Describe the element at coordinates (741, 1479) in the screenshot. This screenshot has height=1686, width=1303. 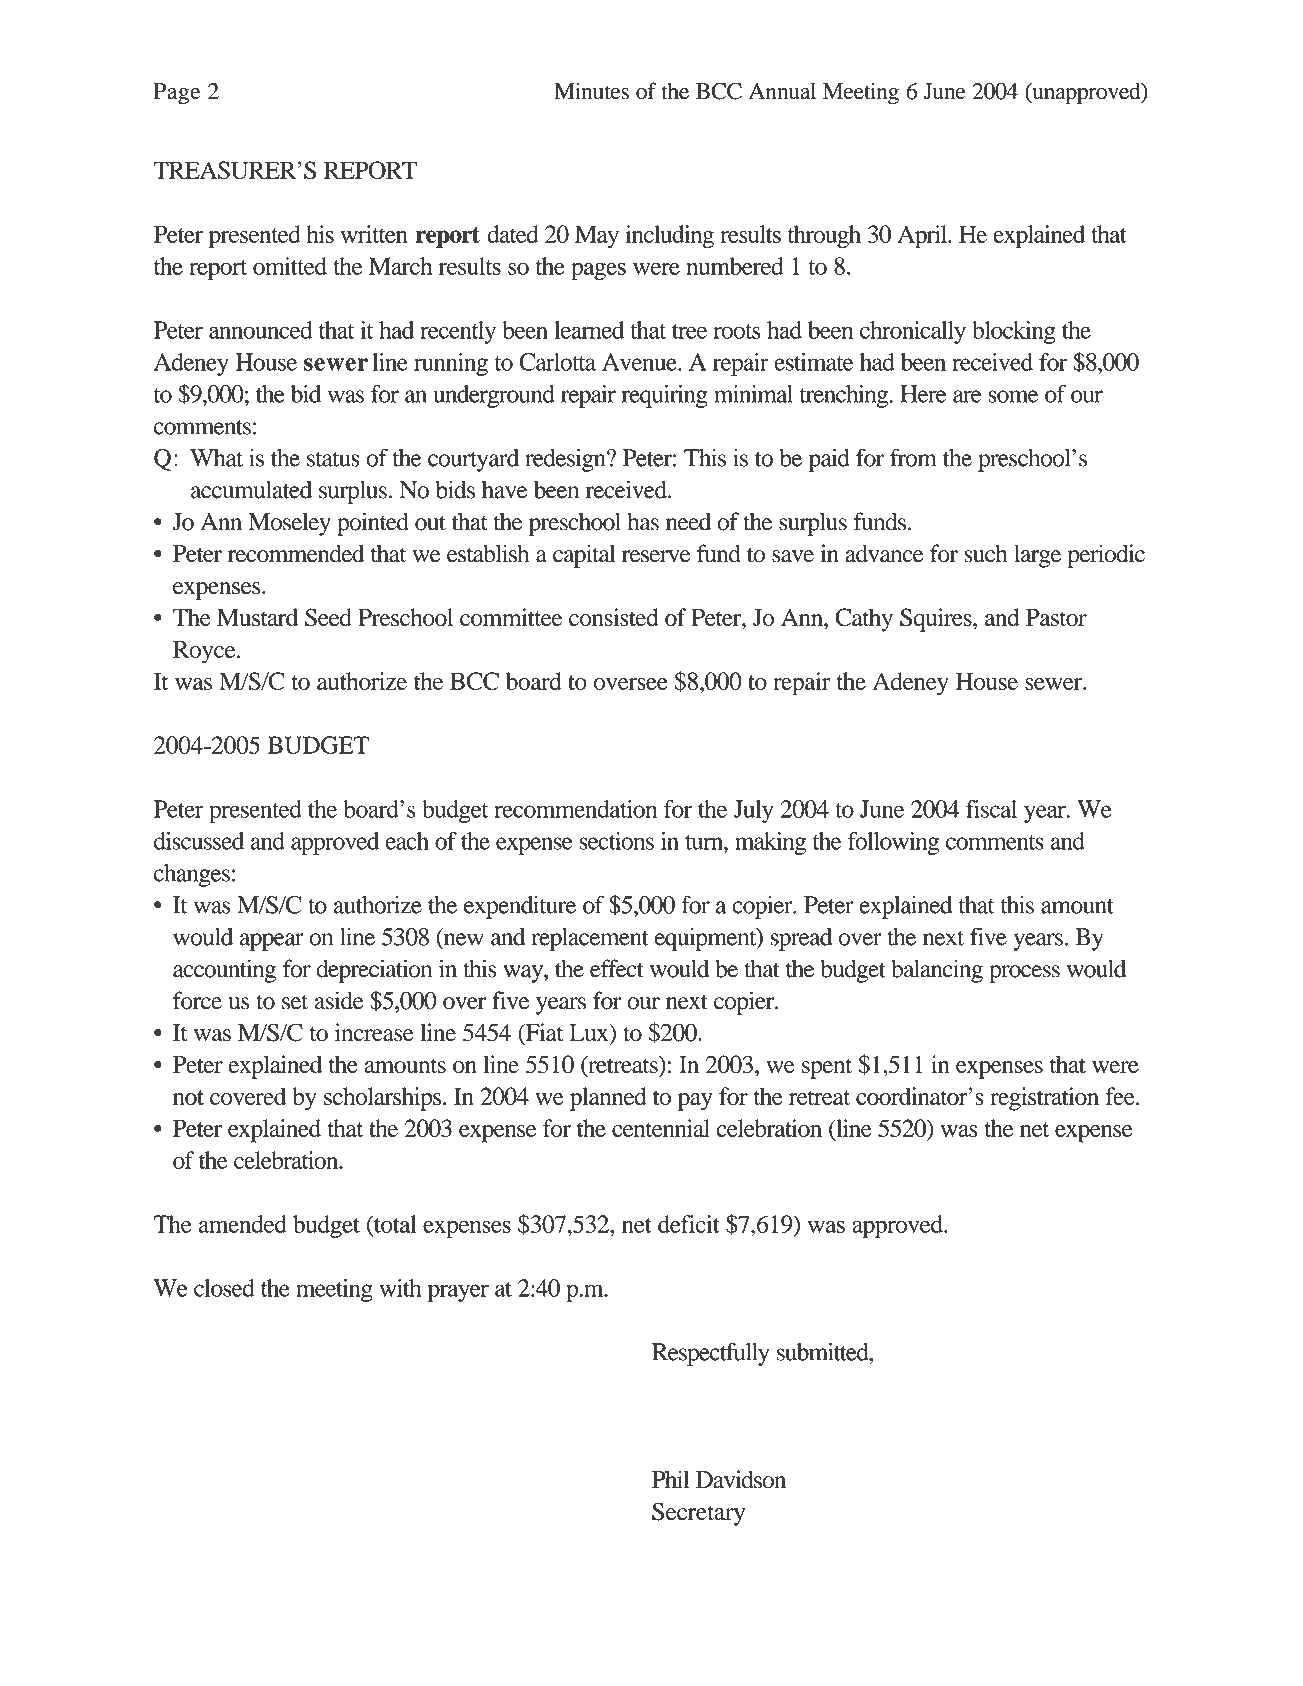
I see `Davidson` at that location.
